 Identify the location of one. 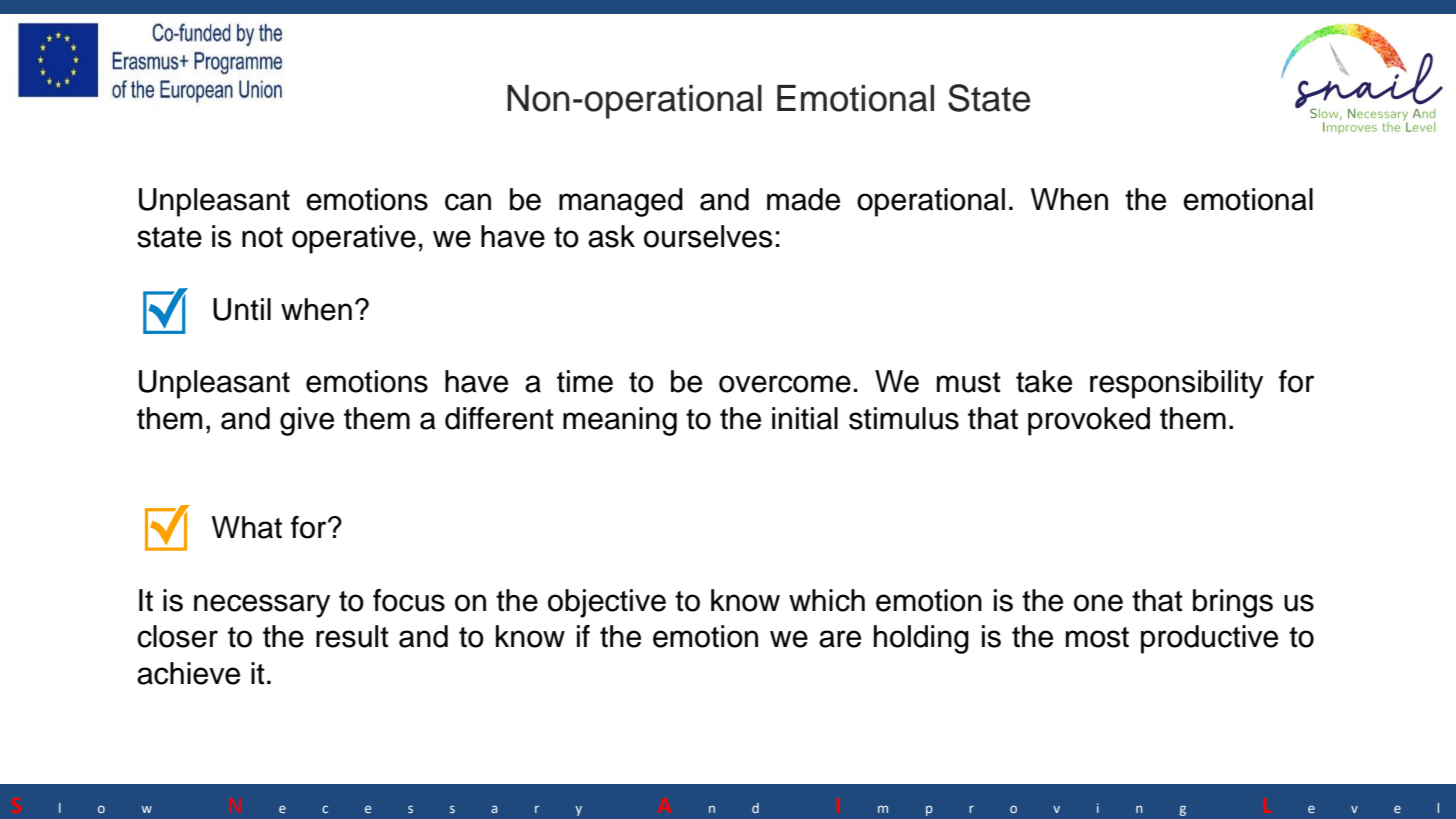
(1098, 603).
